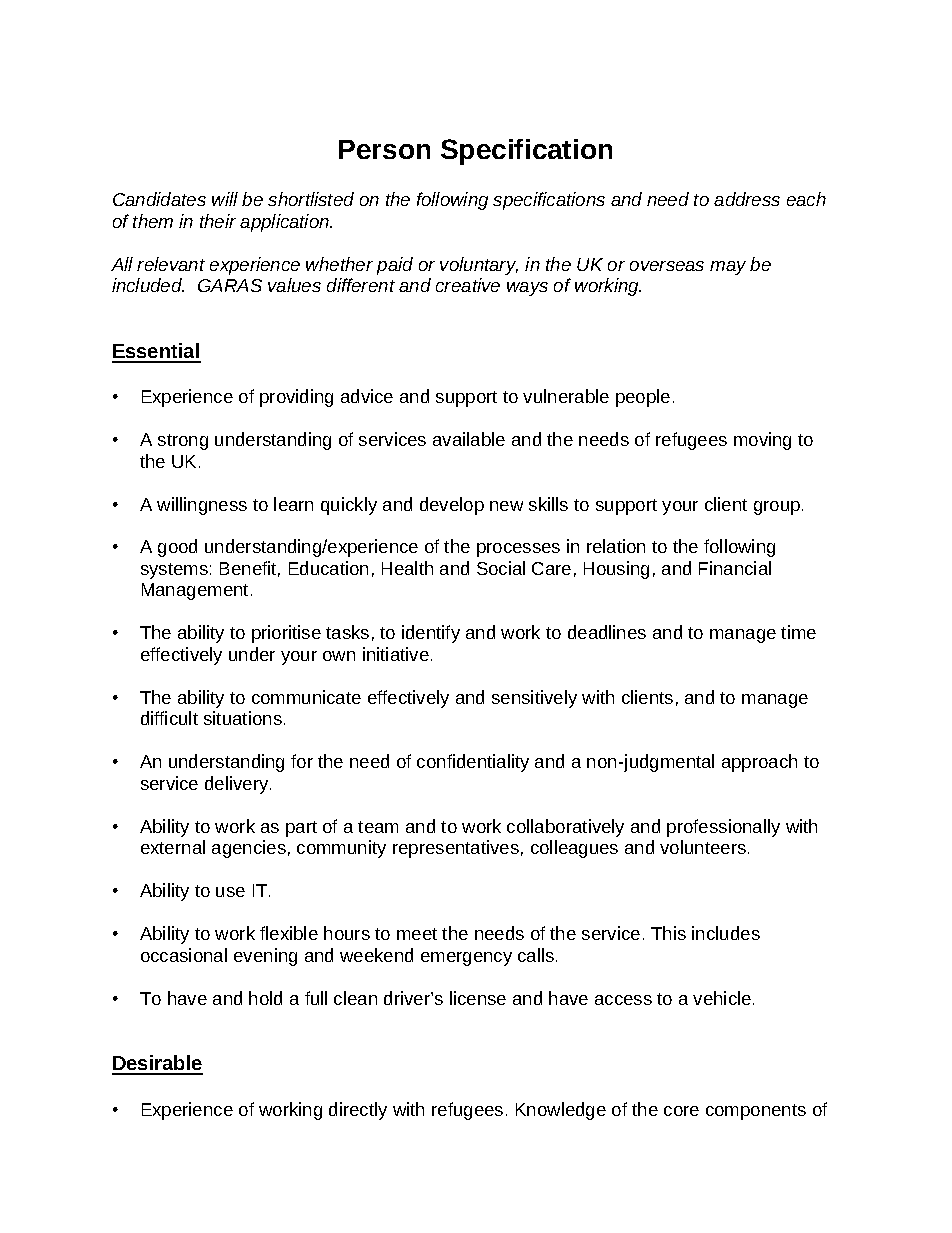 This screenshot has width=952, height=1233. Describe the element at coordinates (735, 568) in the screenshot. I see `Financial` at that location.
